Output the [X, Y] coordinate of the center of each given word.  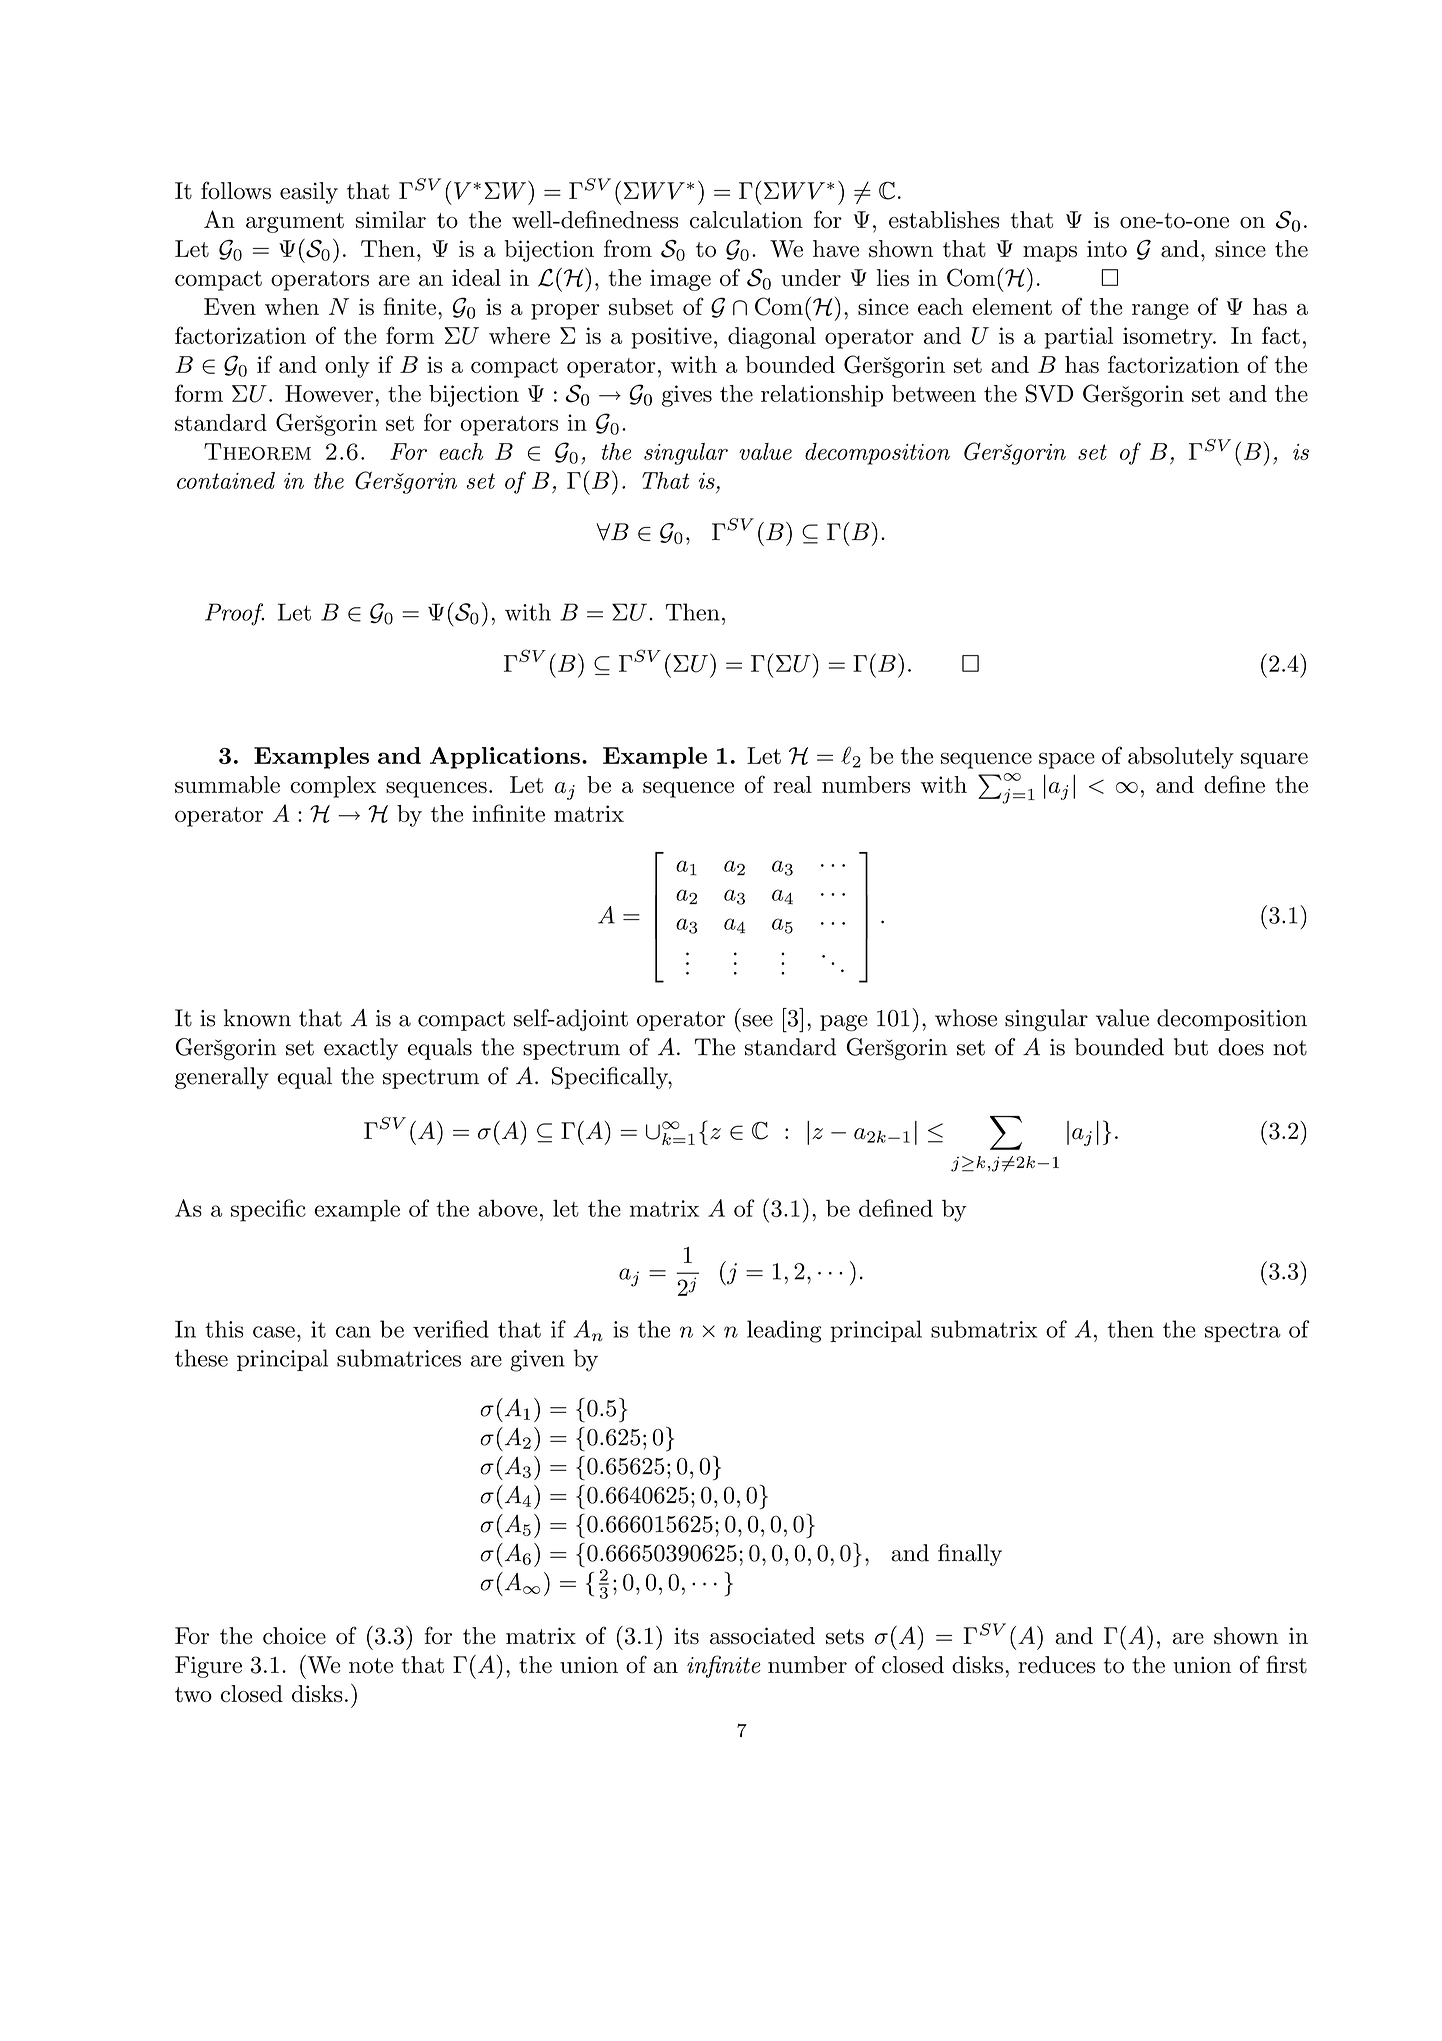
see [758, 1021]
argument [295, 223]
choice [294, 1636]
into [1107, 249]
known [257, 1018]
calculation [746, 220]
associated [762, 1636]
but [1191, 1047]
